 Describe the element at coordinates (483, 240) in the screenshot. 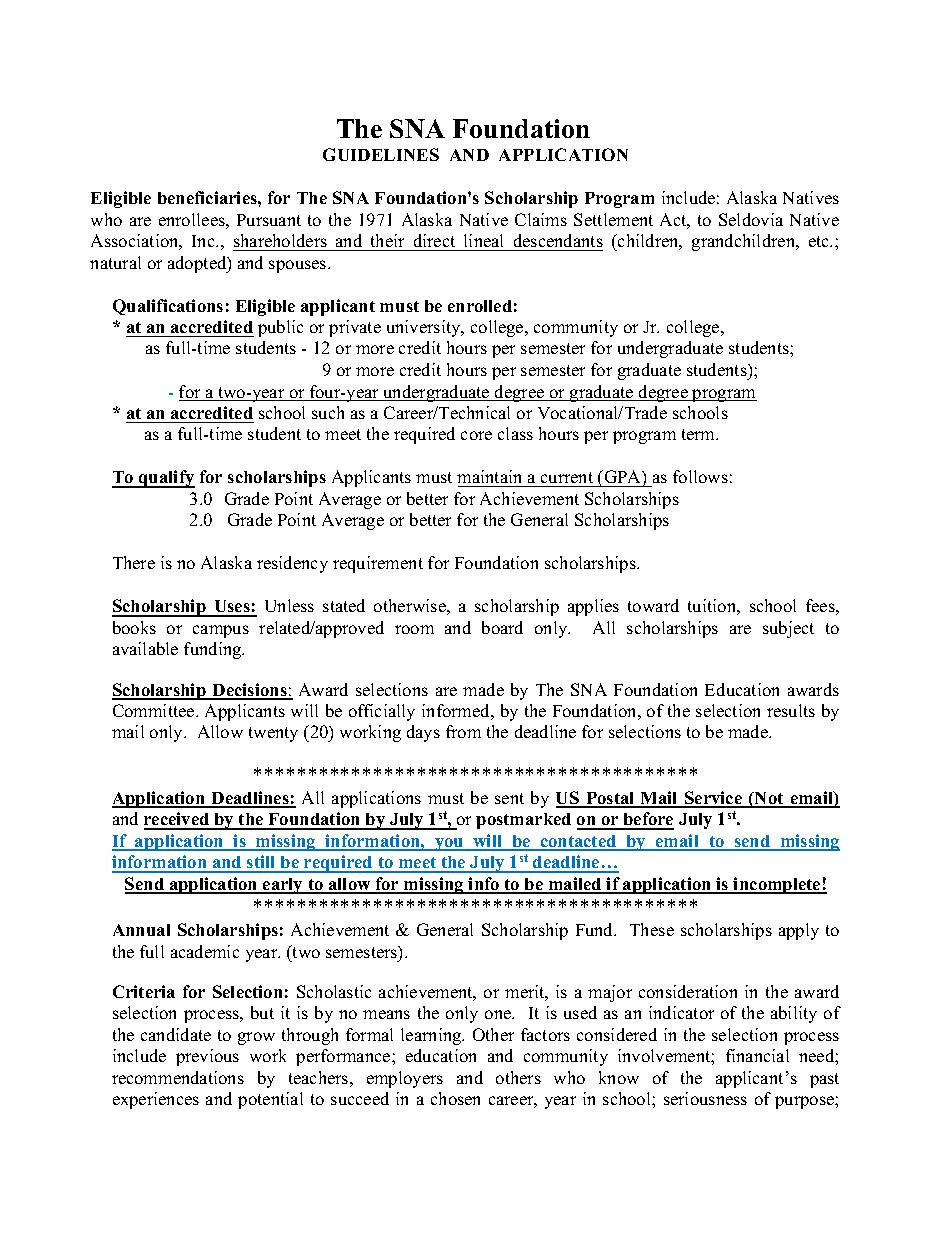

I see `lineal` at that location.
